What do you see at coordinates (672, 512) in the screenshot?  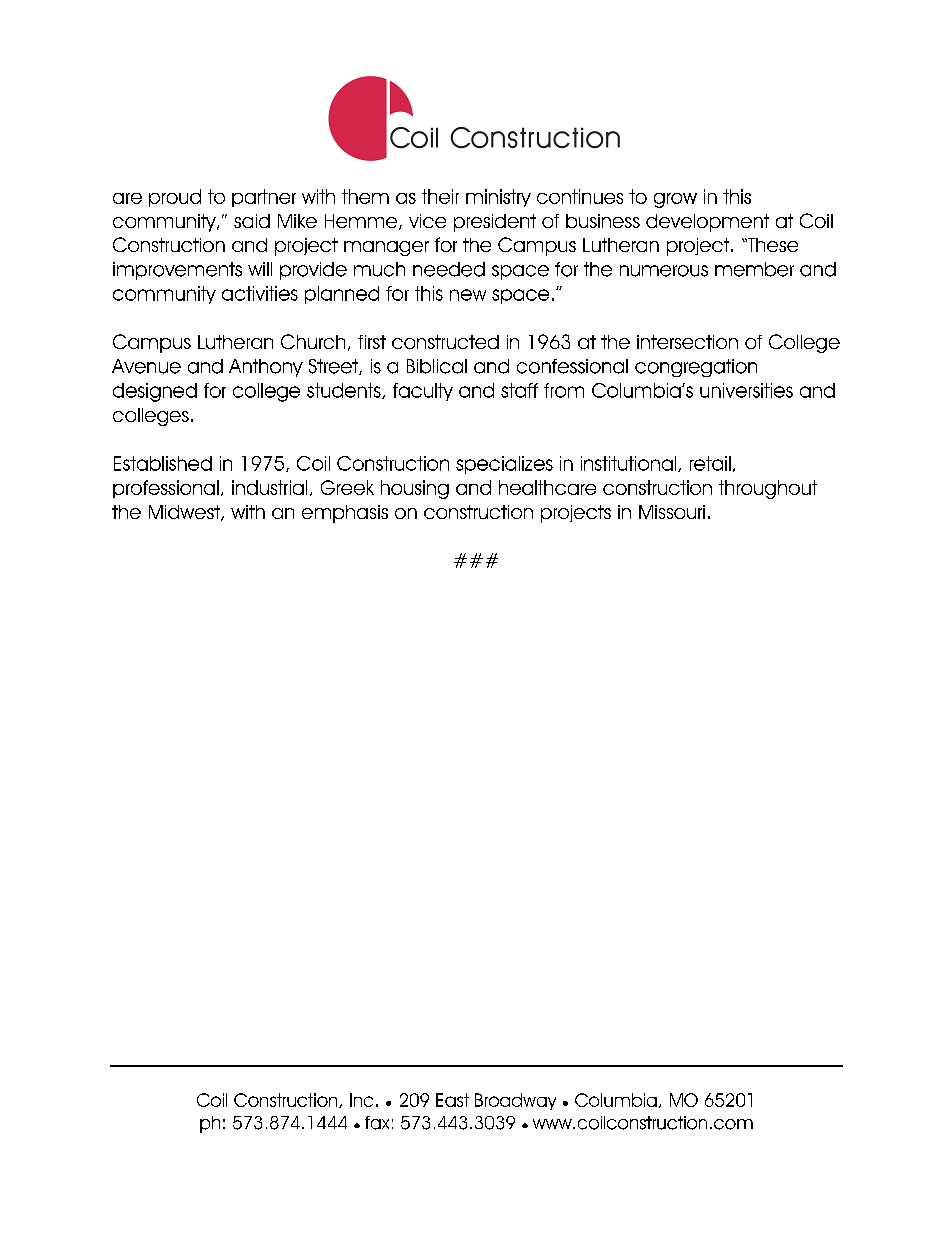 I see `Missouri` at bounding box center [672, 512].
